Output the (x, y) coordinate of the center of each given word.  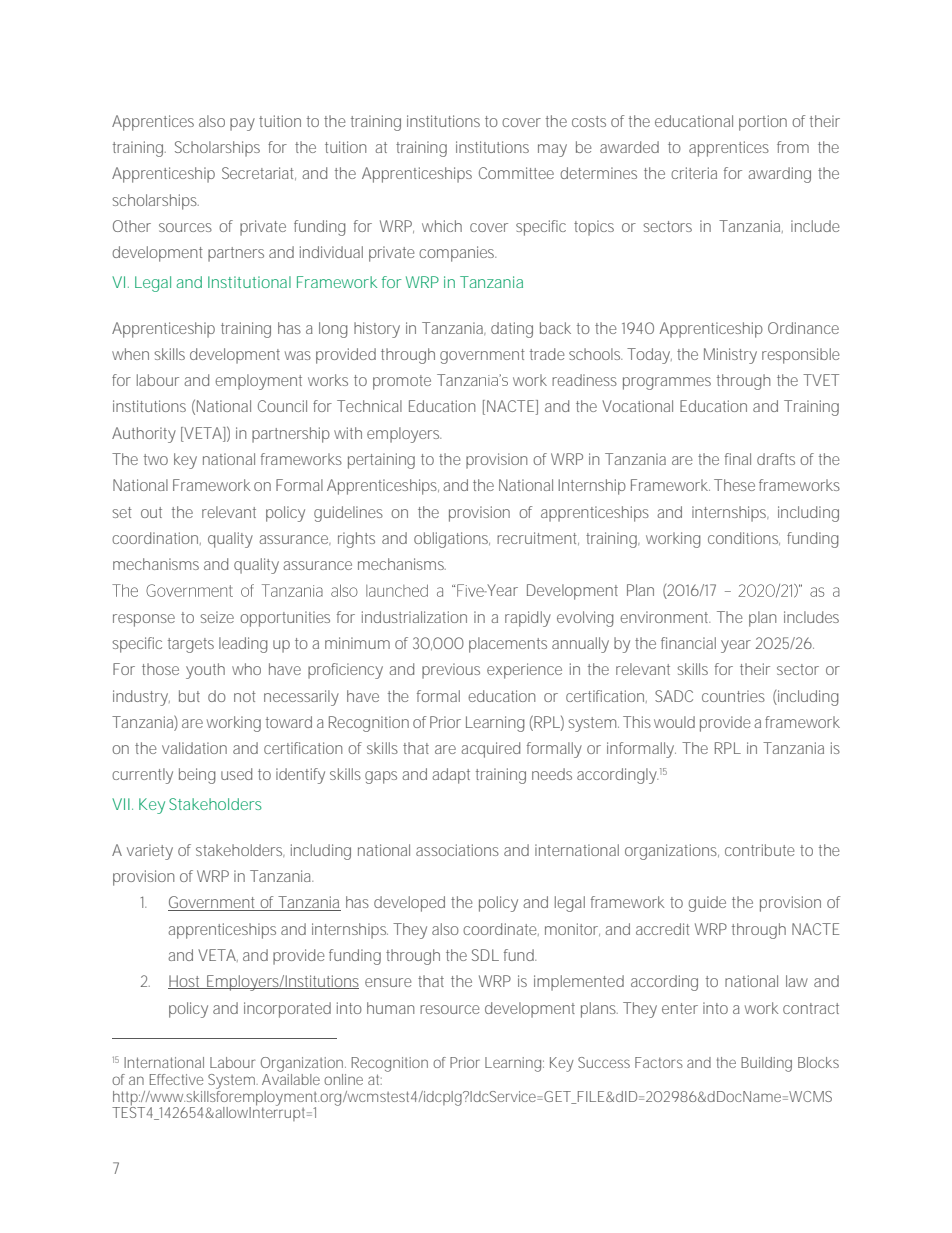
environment (665, 617)
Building (766, 1064)
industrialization (414, 617)
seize (217, 617)
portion (763, 123)
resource (450, 1009)
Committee (516, 173)
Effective (176, 1079)
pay (242, 124)
